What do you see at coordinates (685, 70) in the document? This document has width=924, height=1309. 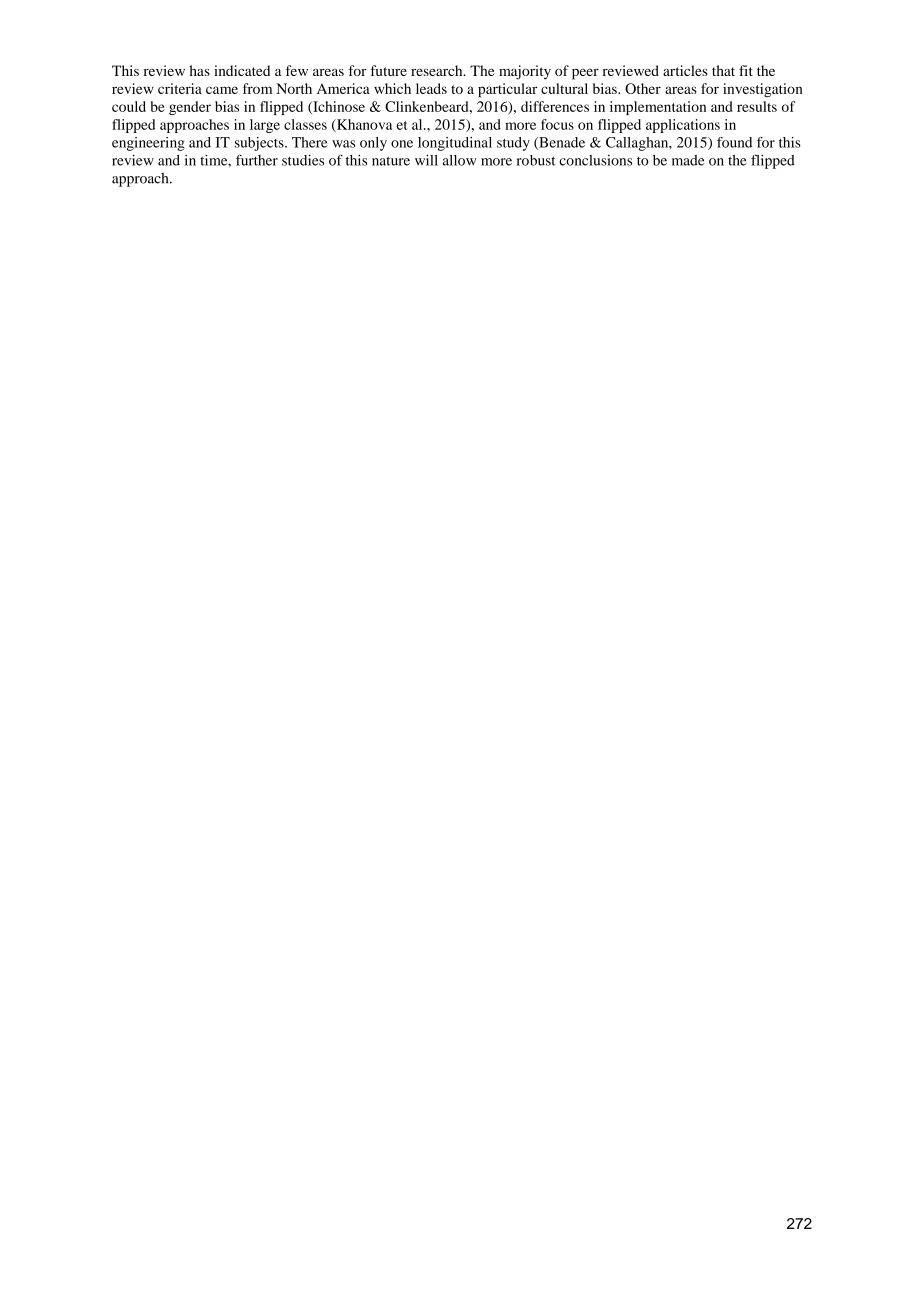 I see `articles` at bounding box center [685, 70].
